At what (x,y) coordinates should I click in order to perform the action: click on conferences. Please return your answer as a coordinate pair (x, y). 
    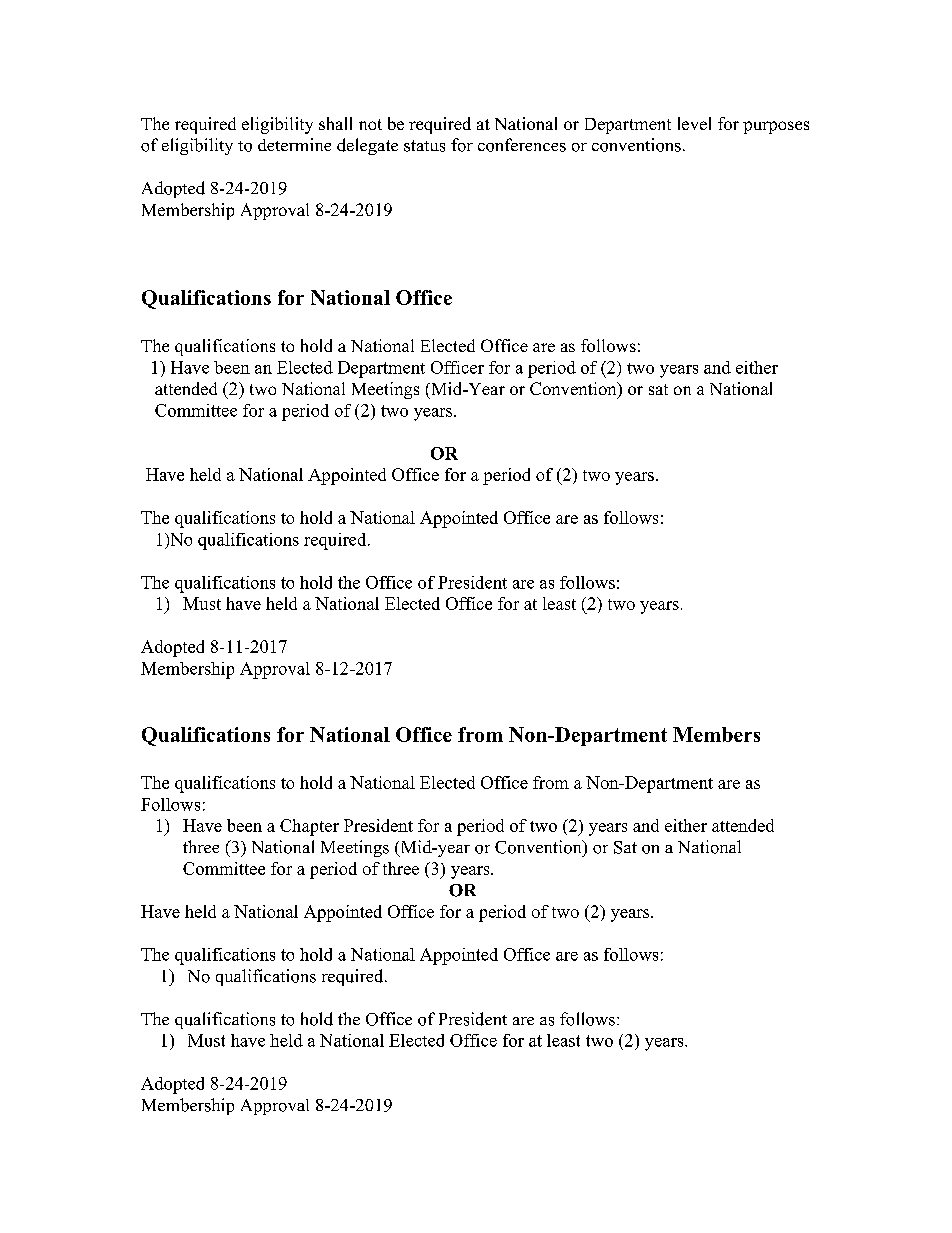
    Looking at the image, I should click on (522, 145).
